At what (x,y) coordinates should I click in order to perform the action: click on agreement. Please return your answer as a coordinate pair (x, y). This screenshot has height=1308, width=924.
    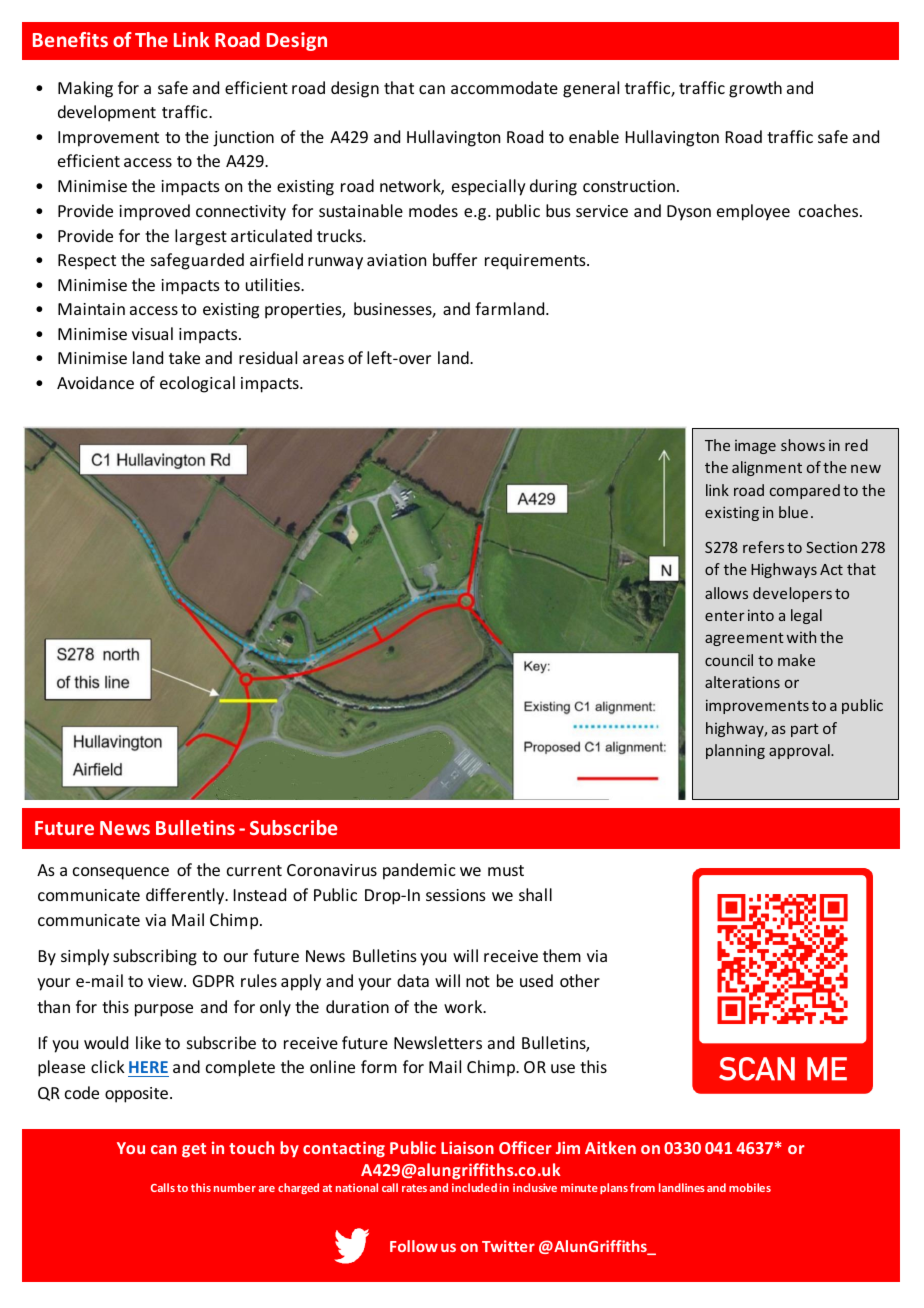
    Looking at the image, I should click on (744, 639).
